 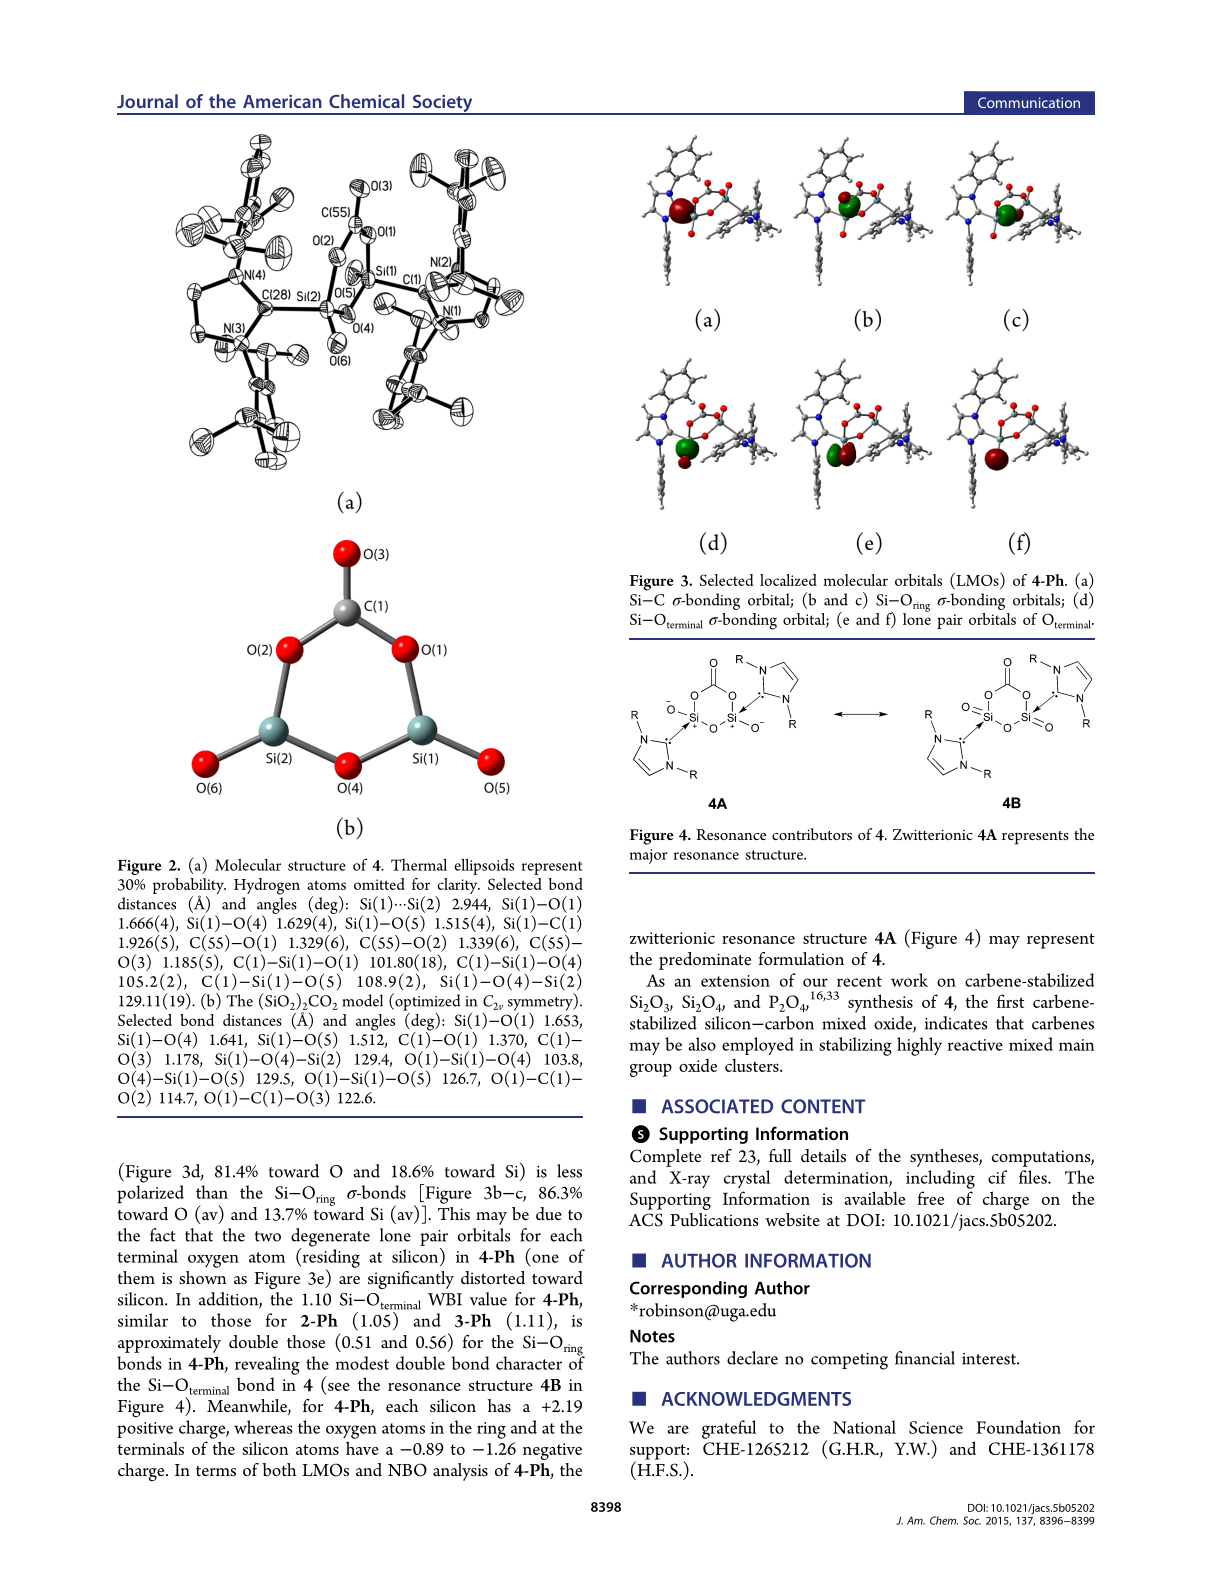 What do you see at coordinates (552, 1451) in the screenshot?
I see `negative` at bounding box center [552, 1451].
